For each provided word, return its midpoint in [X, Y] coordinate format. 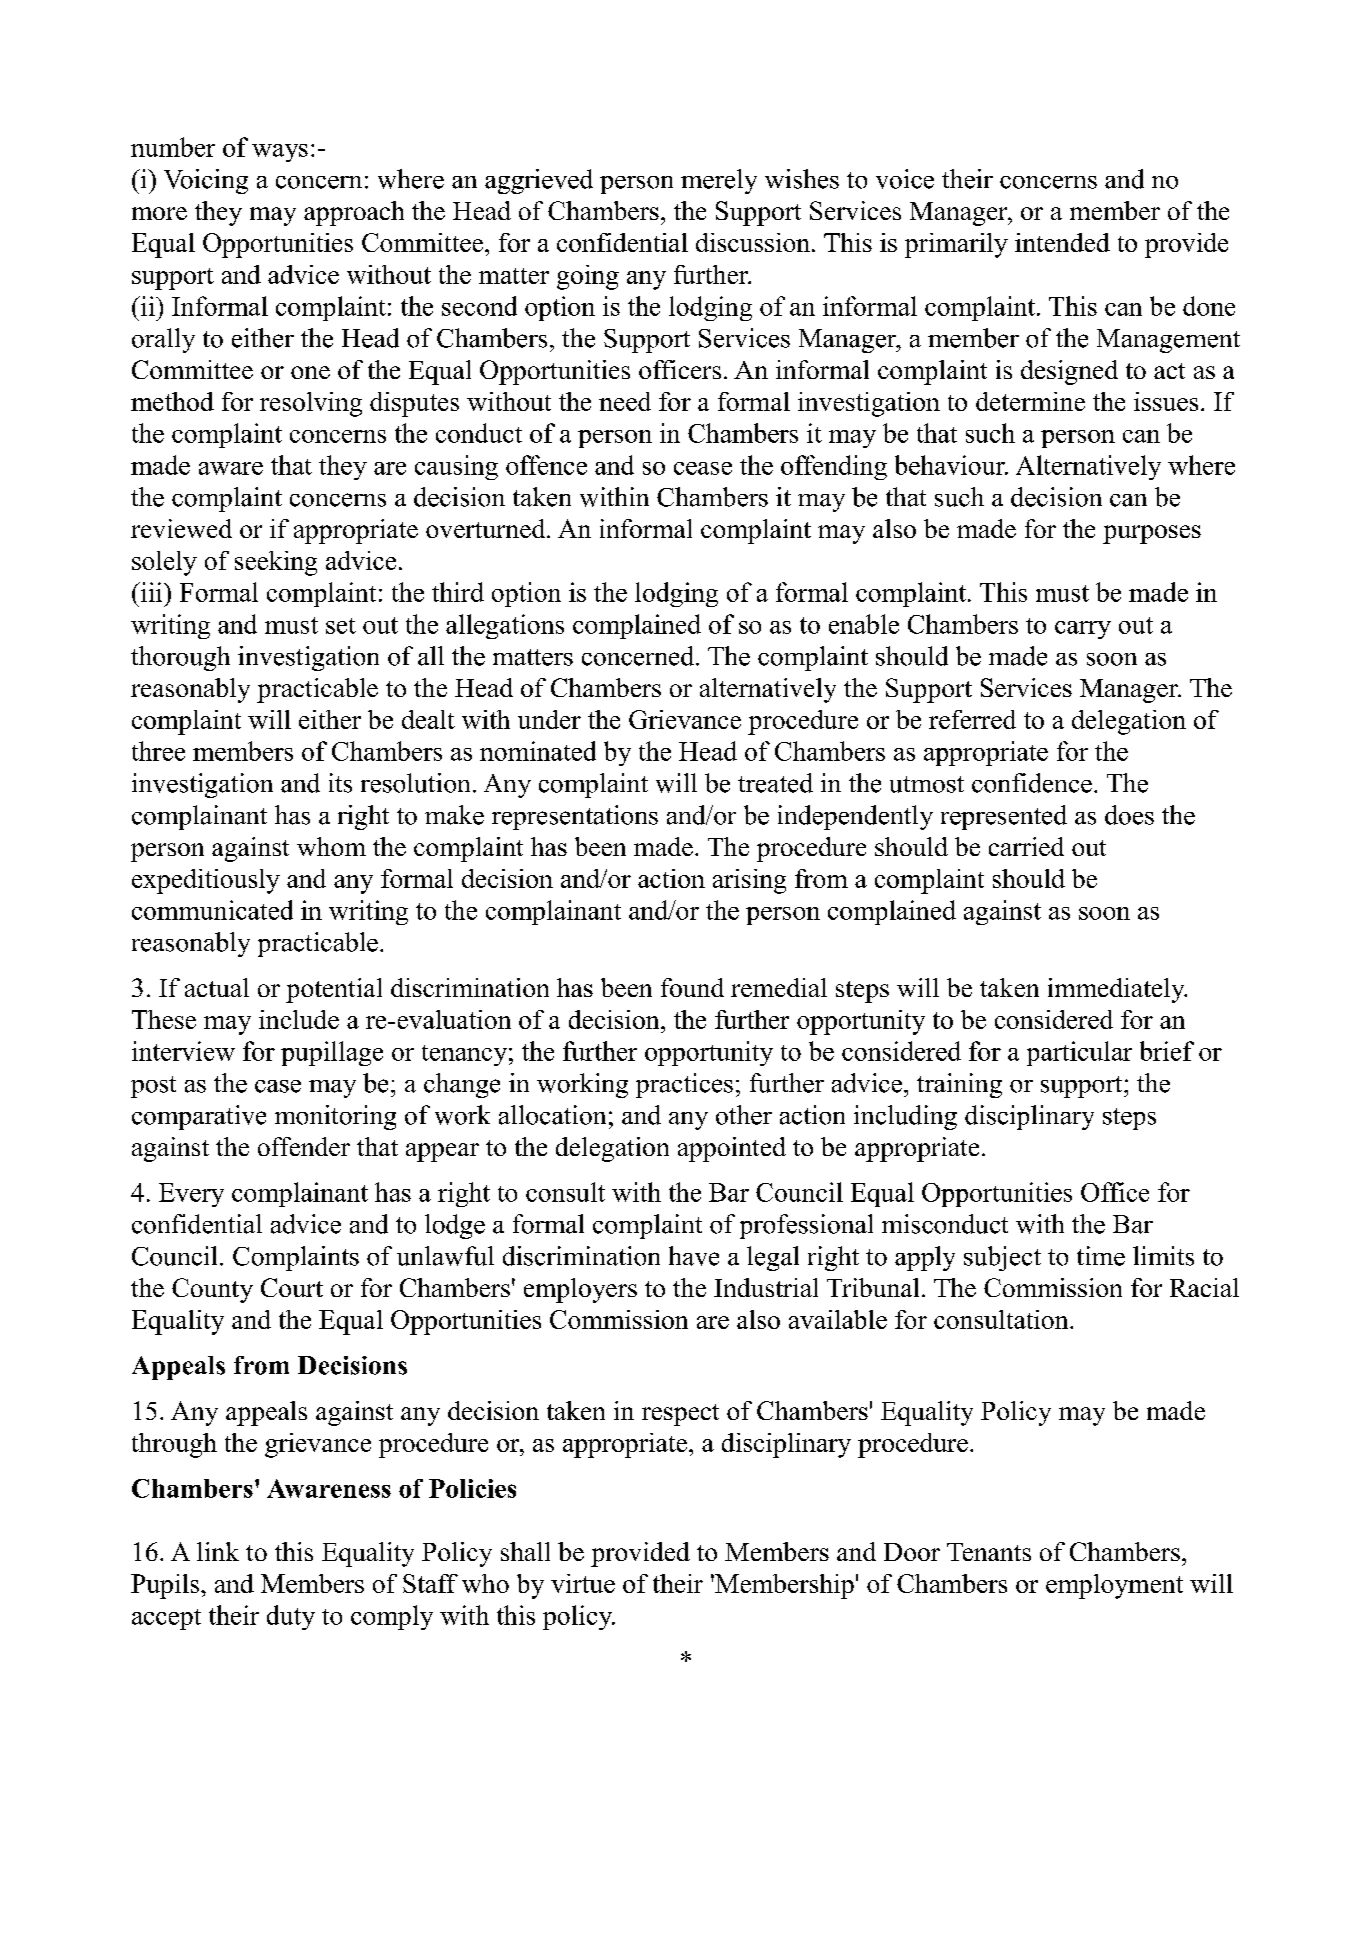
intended [1062, 242]
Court [292, 1287]
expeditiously [206, 881]
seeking [276, 563]
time [1101, 1256]
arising [749, 881]
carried [1026, 846]
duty [291, 1617]
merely [719, 181]
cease [703, 468]
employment [1114, 1586]
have [694, 1256]
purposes [1152, 534]
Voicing [206, 181]
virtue [583, 1583]
